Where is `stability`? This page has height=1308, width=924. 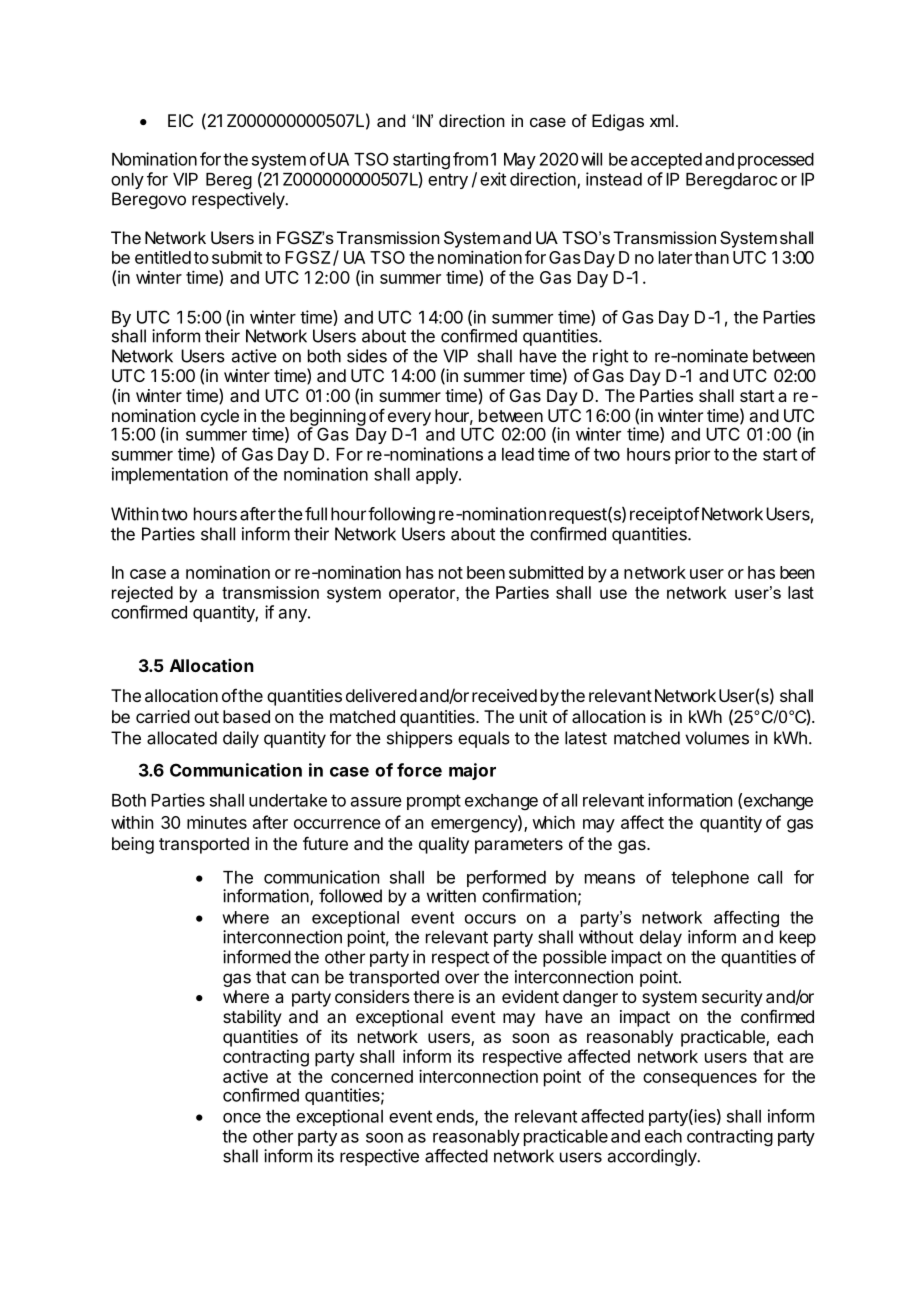
stability is located at coordinates (252, 1018).
